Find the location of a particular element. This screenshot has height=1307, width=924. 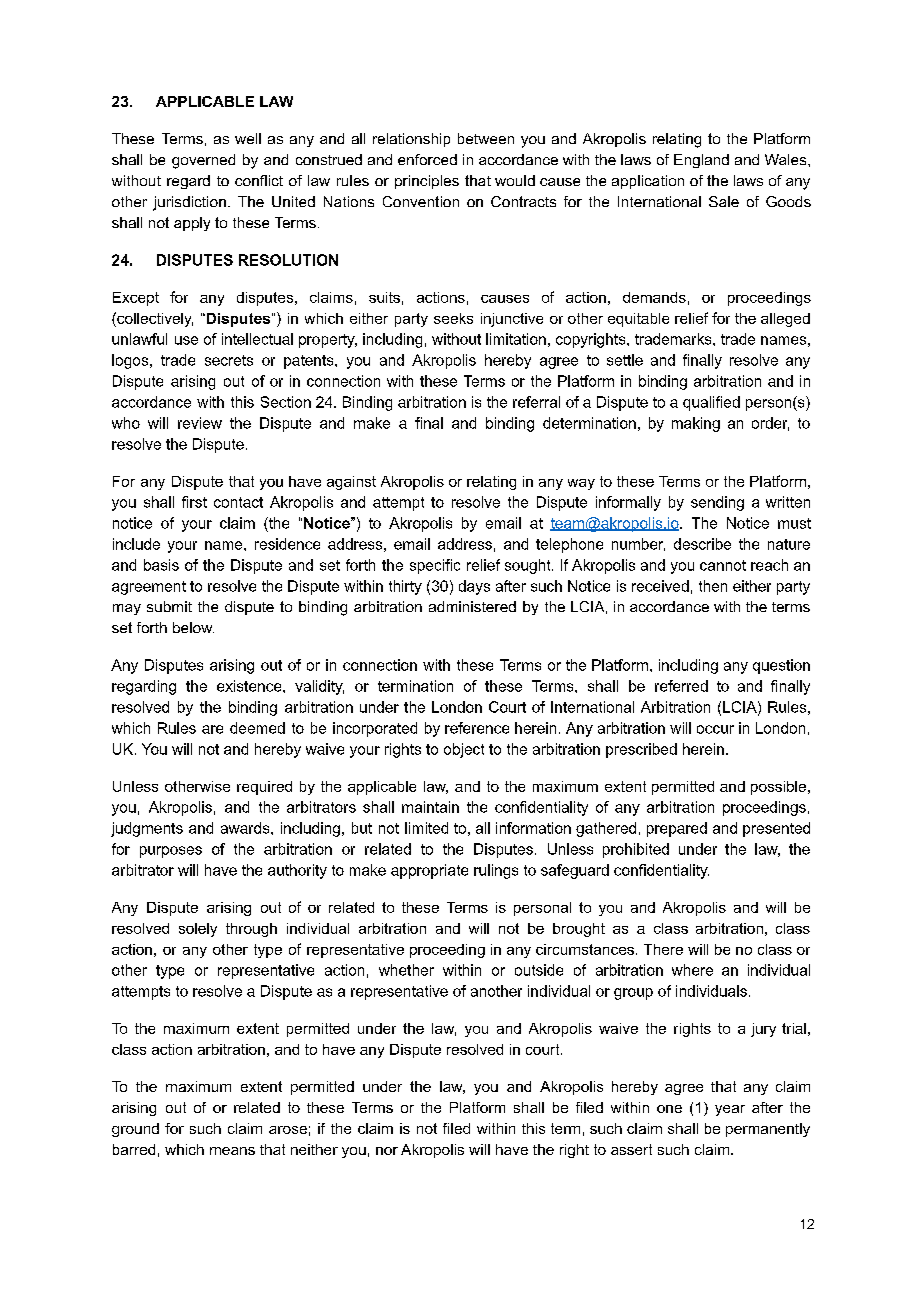

means is located at coordinates (232, 1151).
